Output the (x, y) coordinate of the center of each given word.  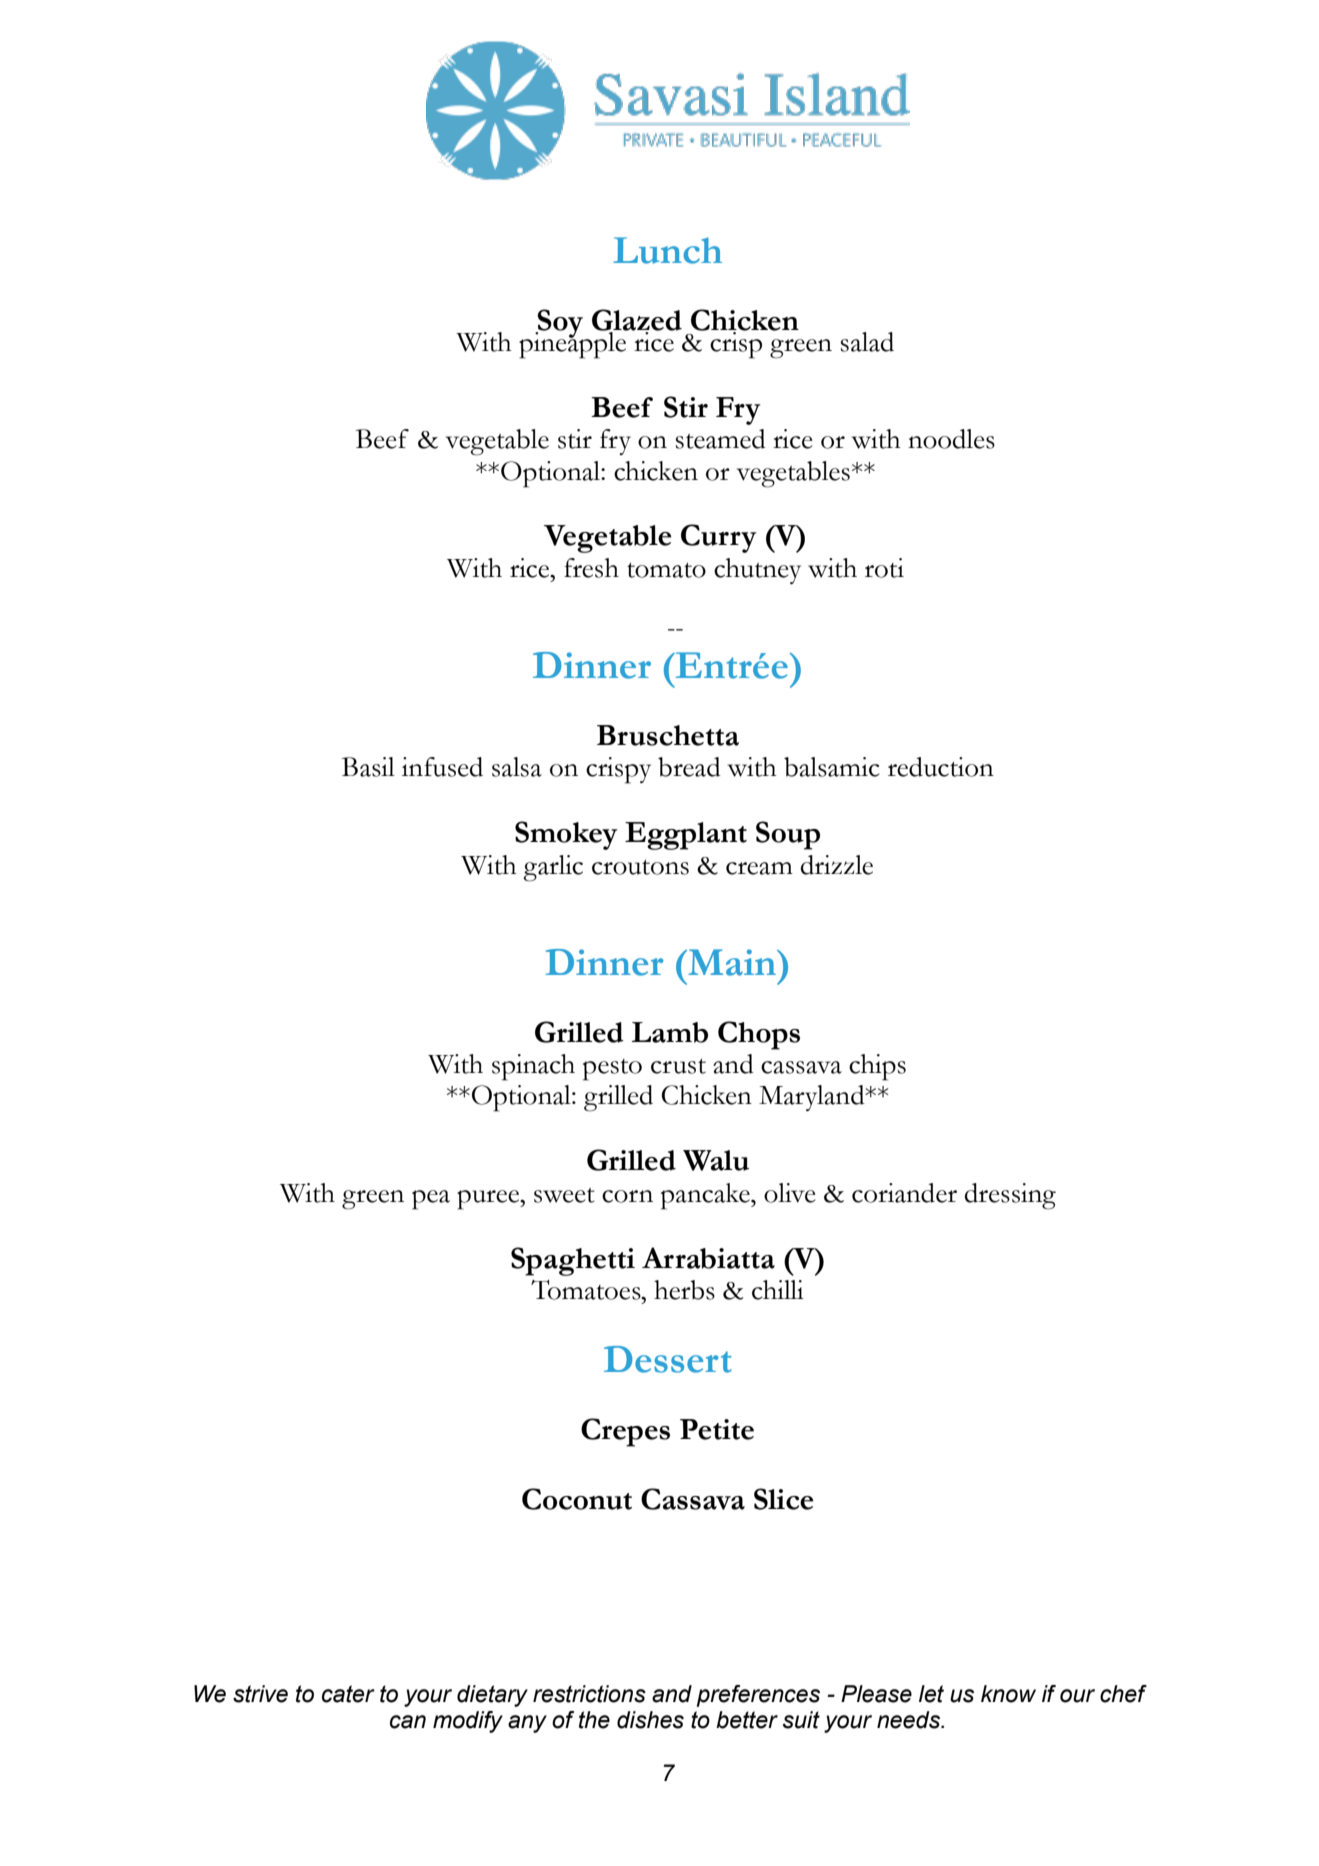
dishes (650, 1720)
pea (431, 1200)
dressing (1010, 1196)
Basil (368, 767)
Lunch (667, 250)
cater (348, 1694)
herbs (684, 1290)
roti (884, 568)
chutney (757, 571)
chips (877, 1067)
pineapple (573, 344)
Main (732, 962)
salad (867, 342)
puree (489, 1200)
